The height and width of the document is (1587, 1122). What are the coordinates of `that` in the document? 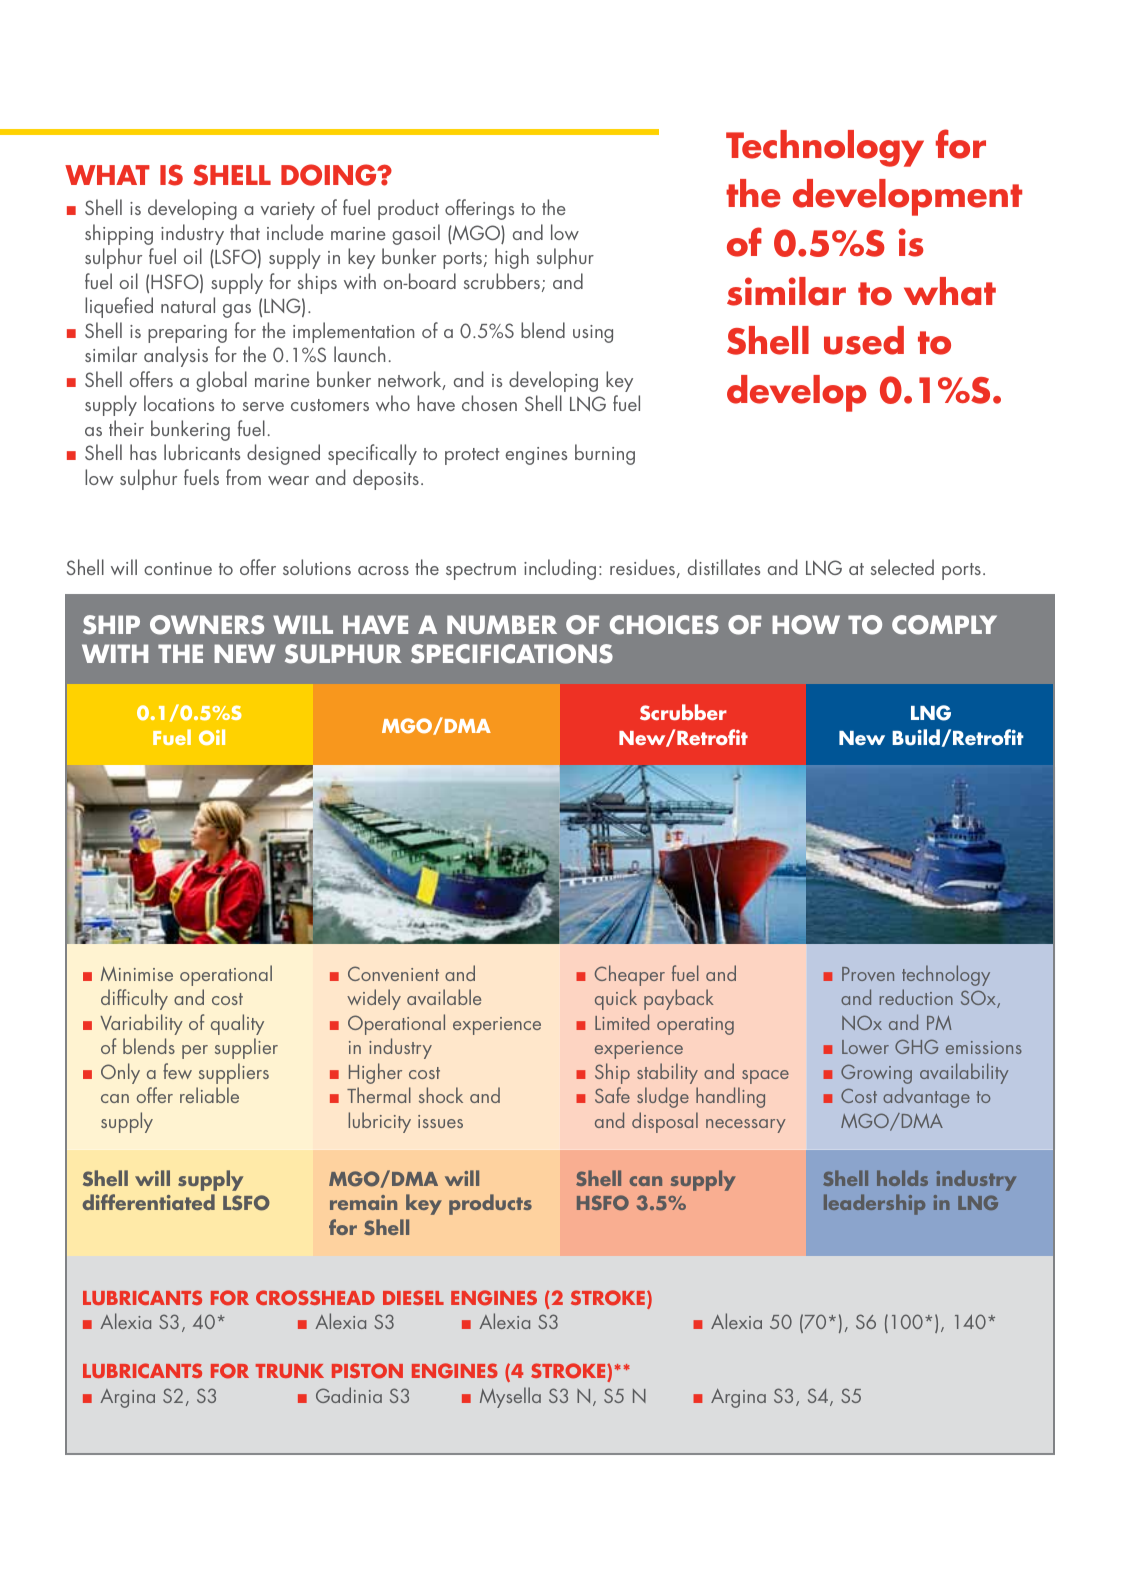 It's located at (245, 232).
